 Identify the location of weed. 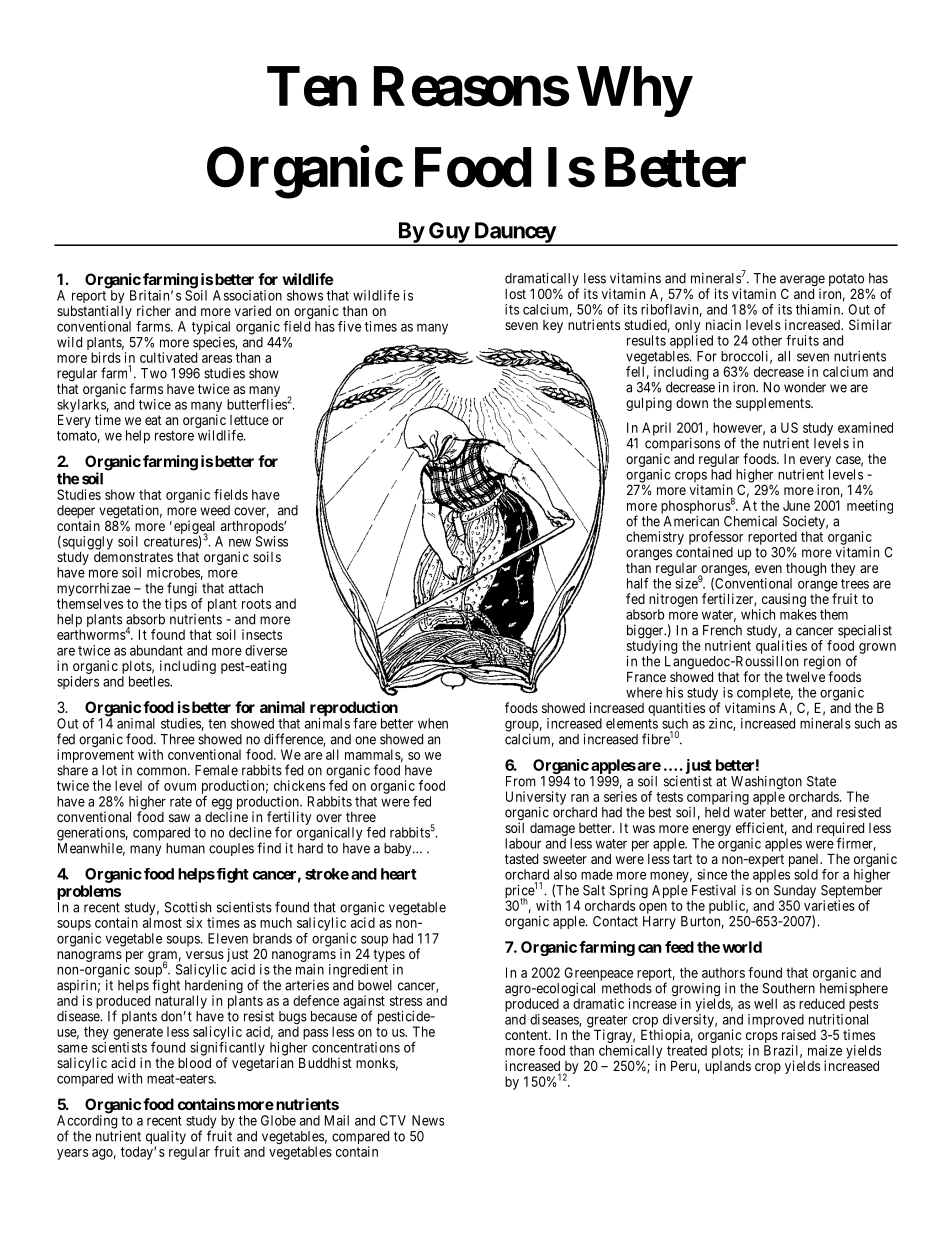
(215, 510).
